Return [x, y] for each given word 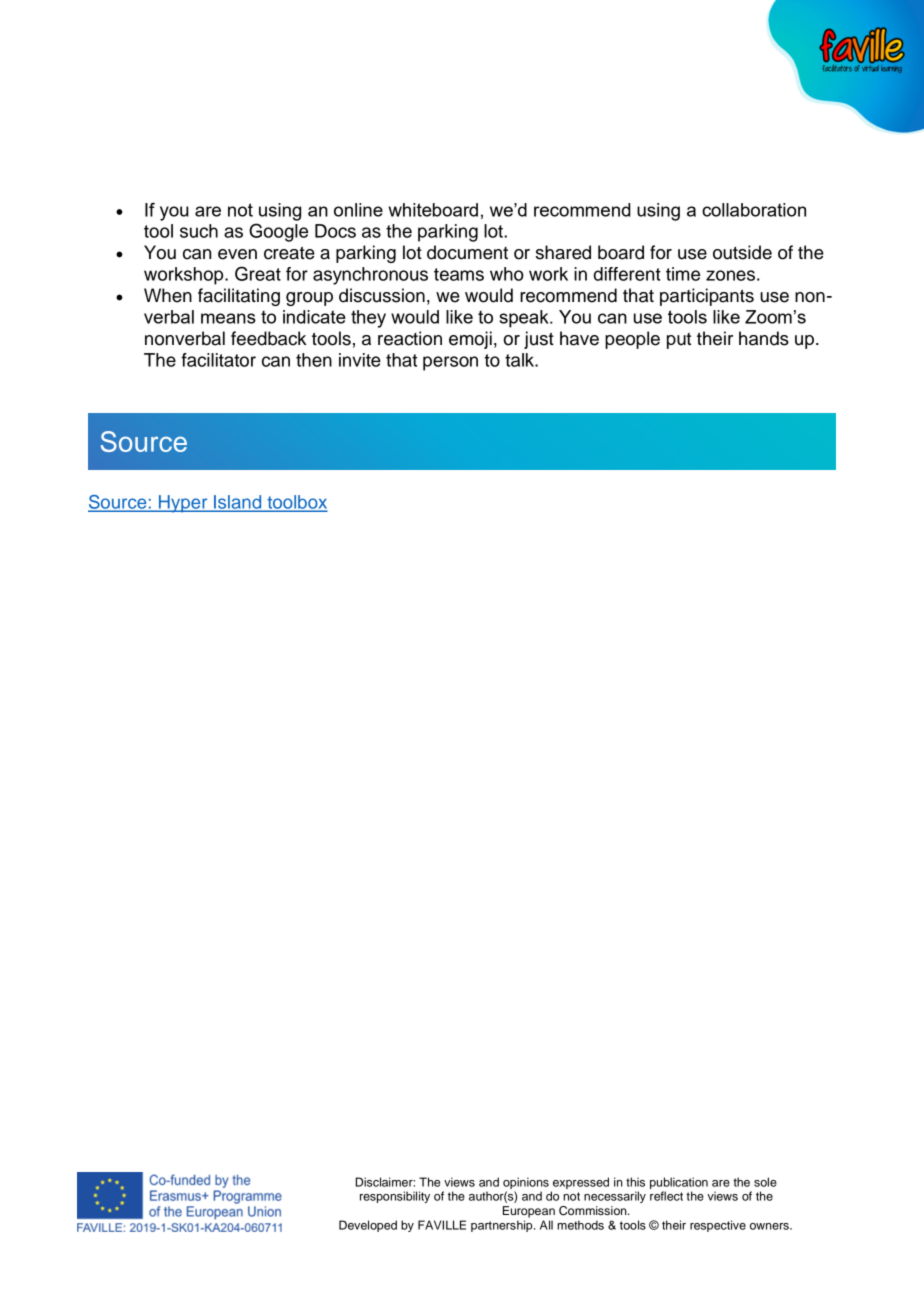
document [467, 252]
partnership [503, 1226]
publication [679, 1183]
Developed [368, 1226]
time [683, 274]
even [237, 254]
